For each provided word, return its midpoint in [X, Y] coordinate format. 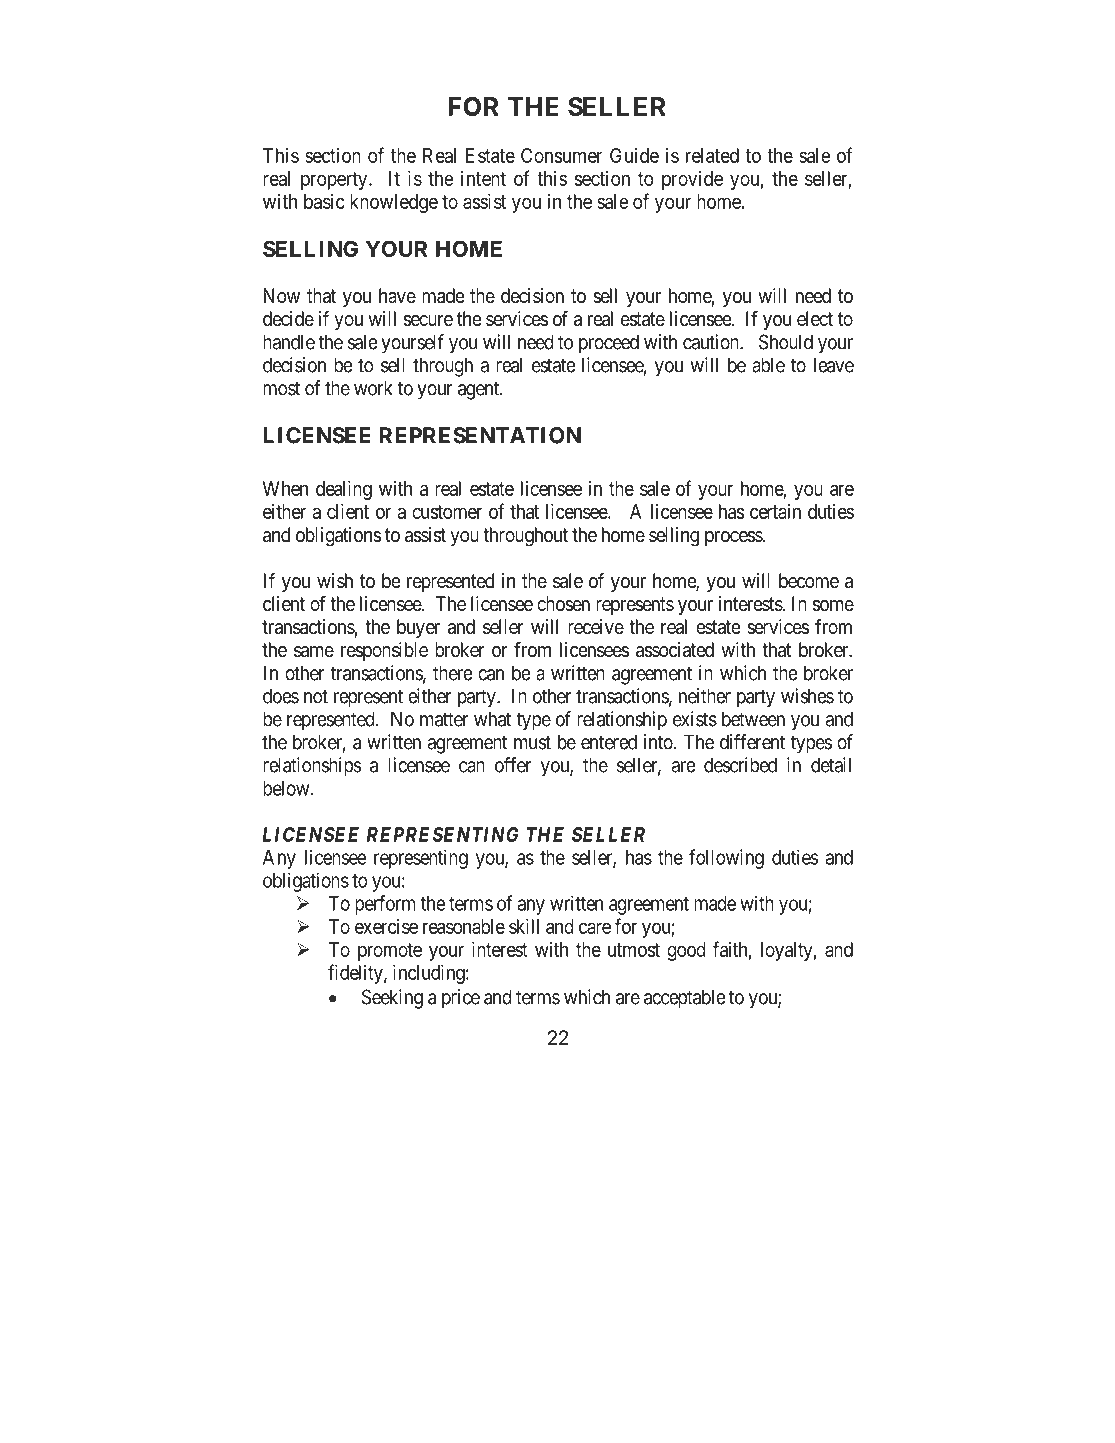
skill [524, 926]
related [712, 155]
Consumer [562, 155]
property [335, 181]
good [686, 951]
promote [390, 952]
